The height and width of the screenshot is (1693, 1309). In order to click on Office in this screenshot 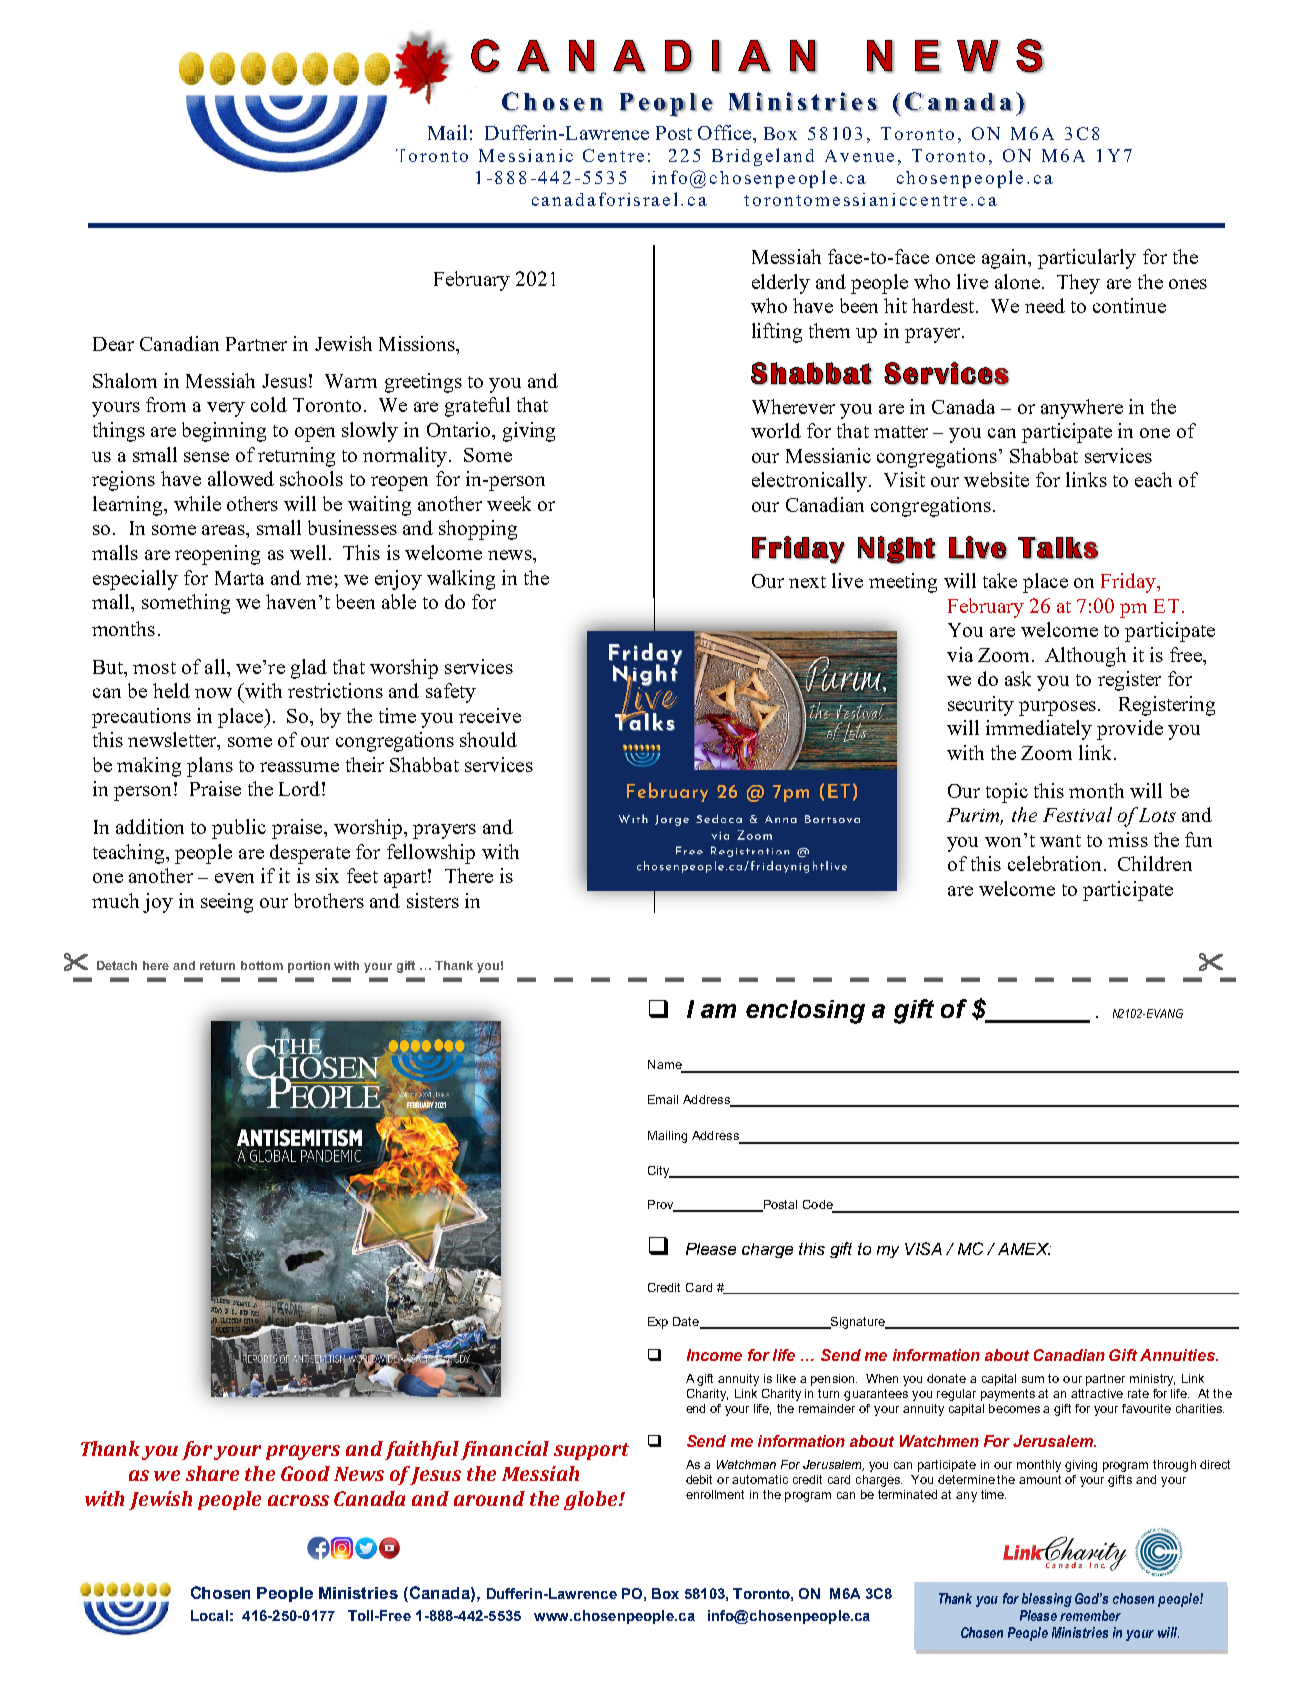, I will do `click(726, 132)`.
